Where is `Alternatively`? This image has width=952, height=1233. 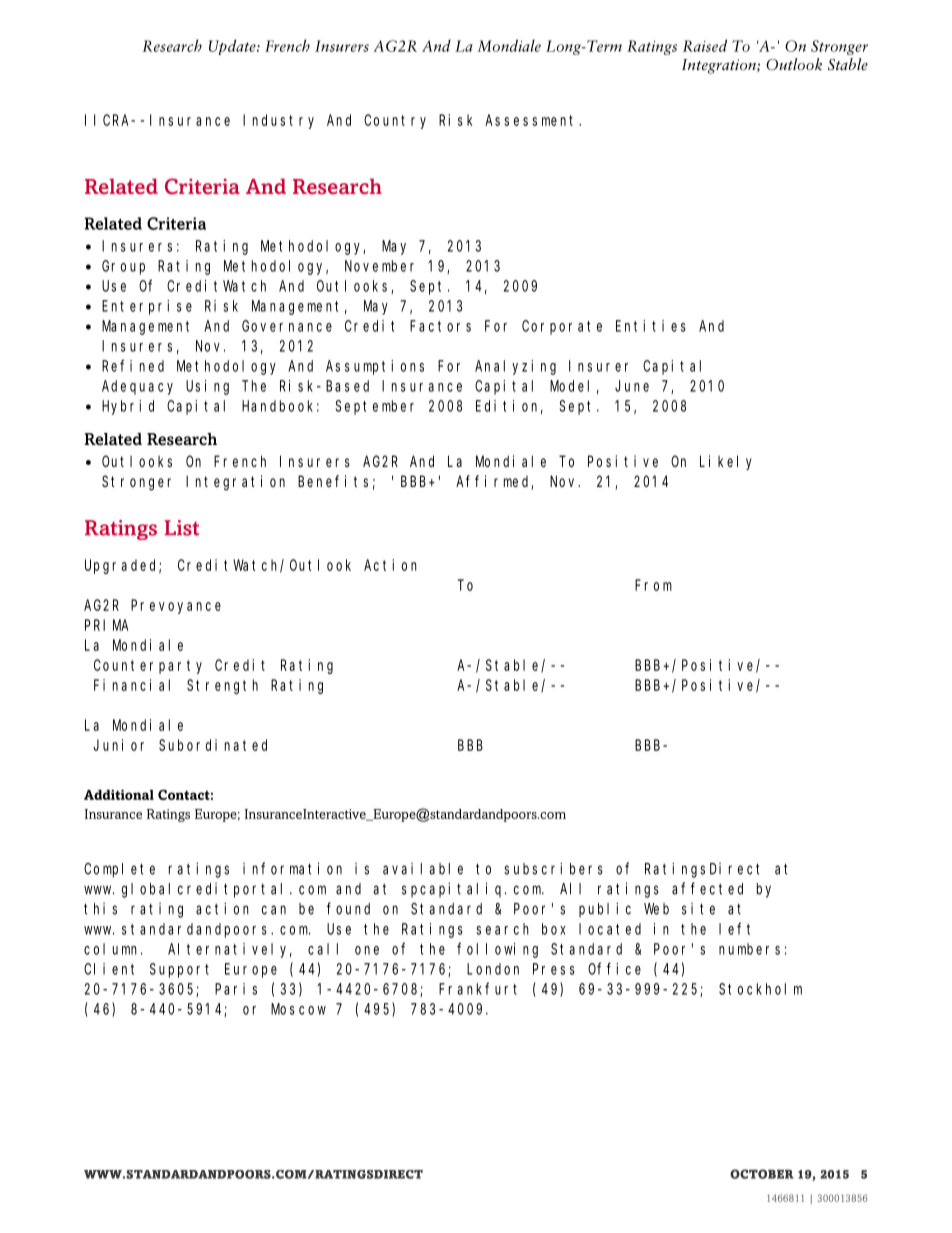
Alternatively is located at coordinates (230, 950).
